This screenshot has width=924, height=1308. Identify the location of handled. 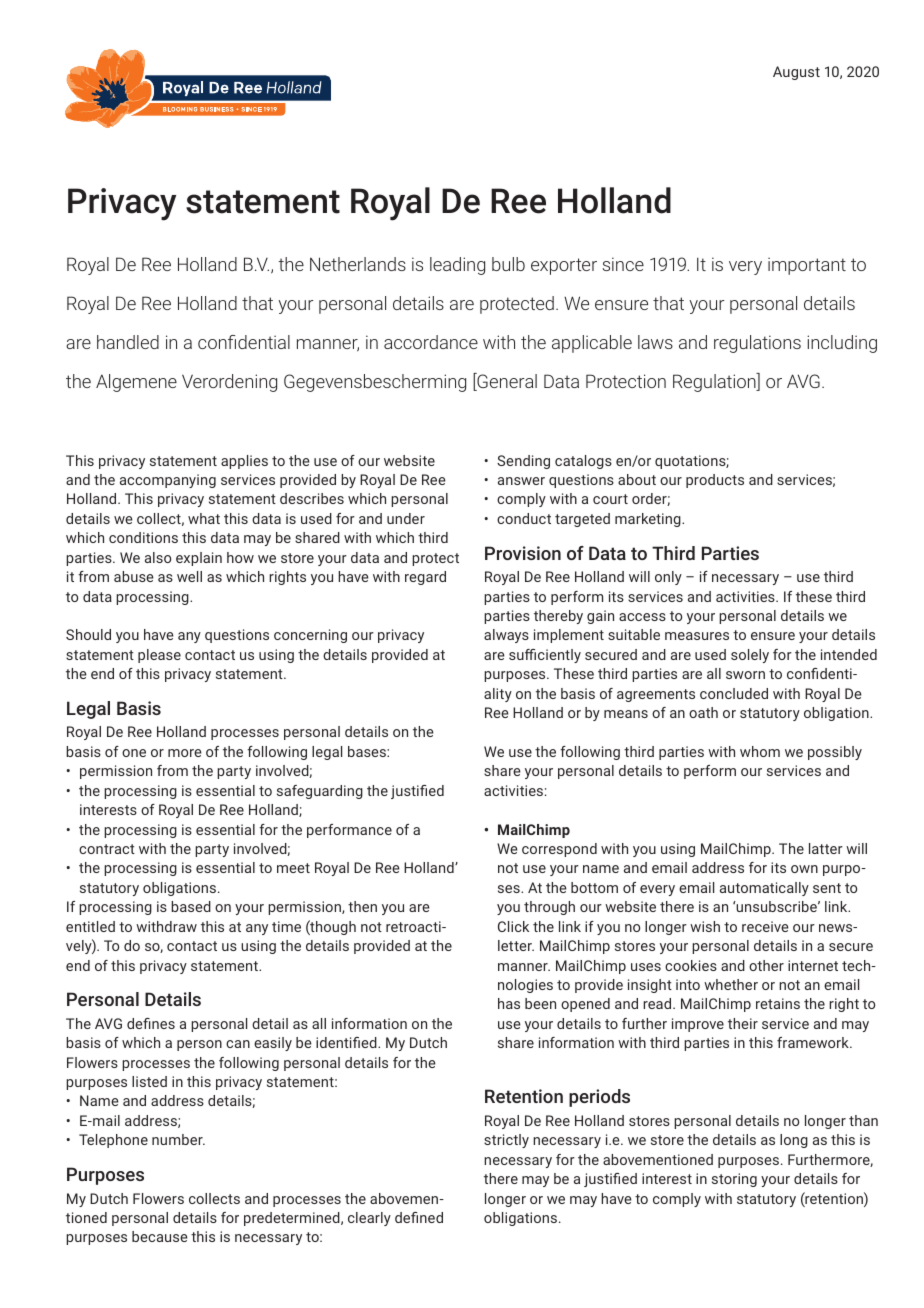
(128, 342).
